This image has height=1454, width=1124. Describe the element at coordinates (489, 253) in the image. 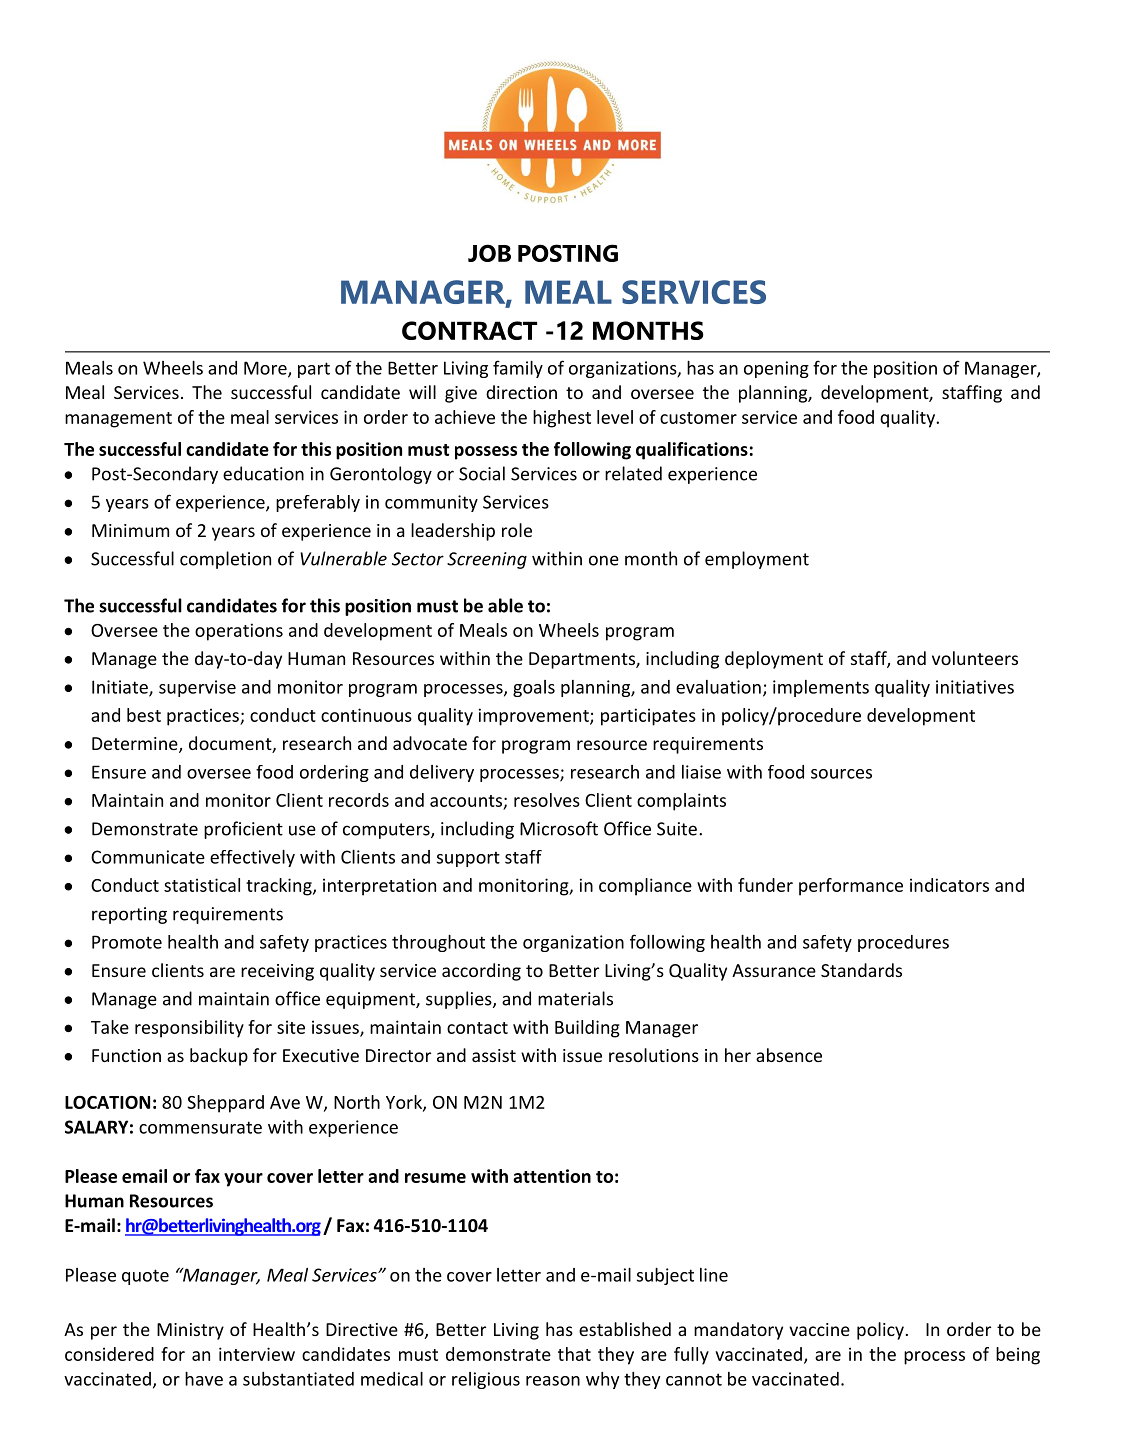

I see `JOB` at that location.
